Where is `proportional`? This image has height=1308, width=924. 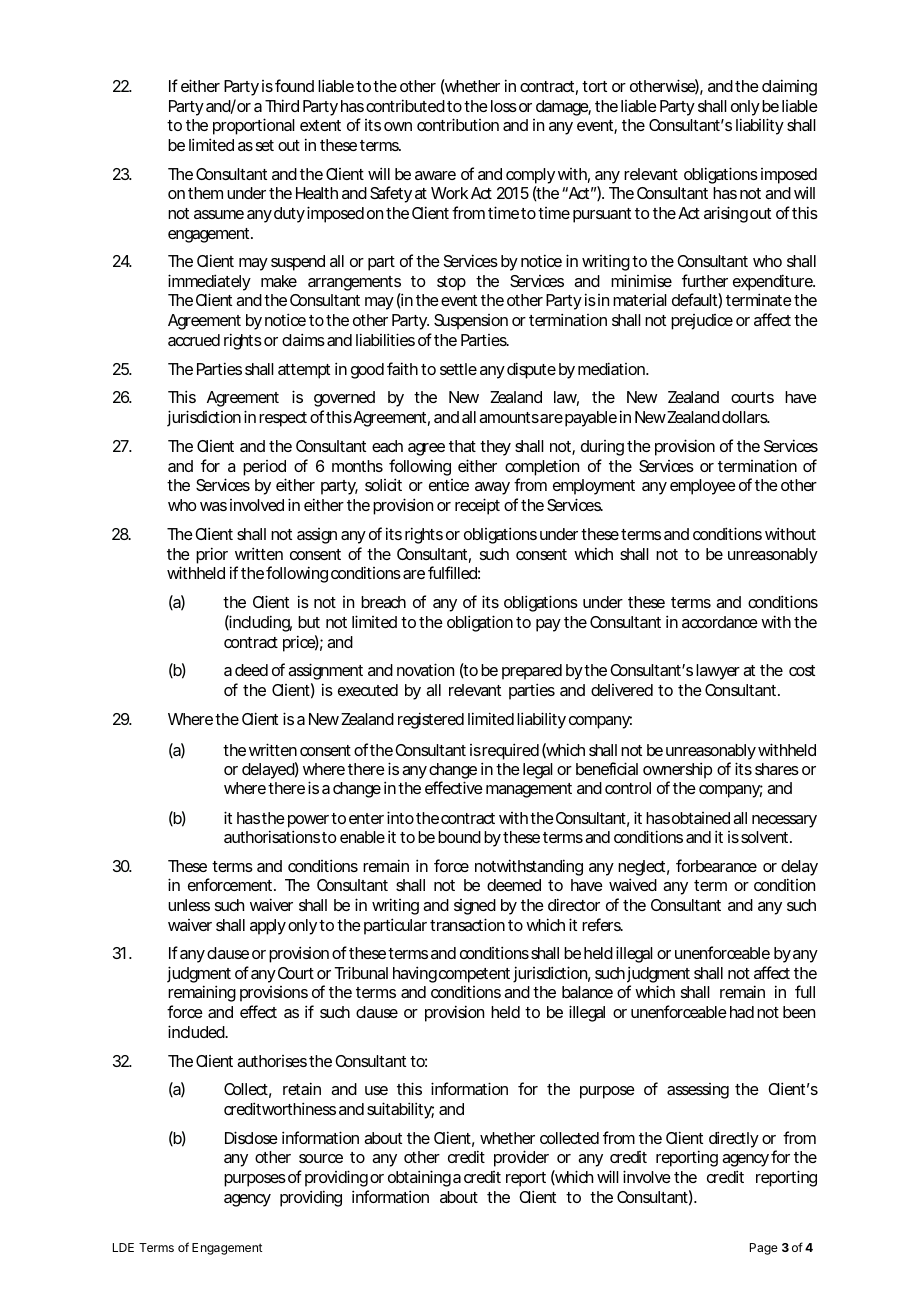
proportional is located at coordinates (254, 126).
